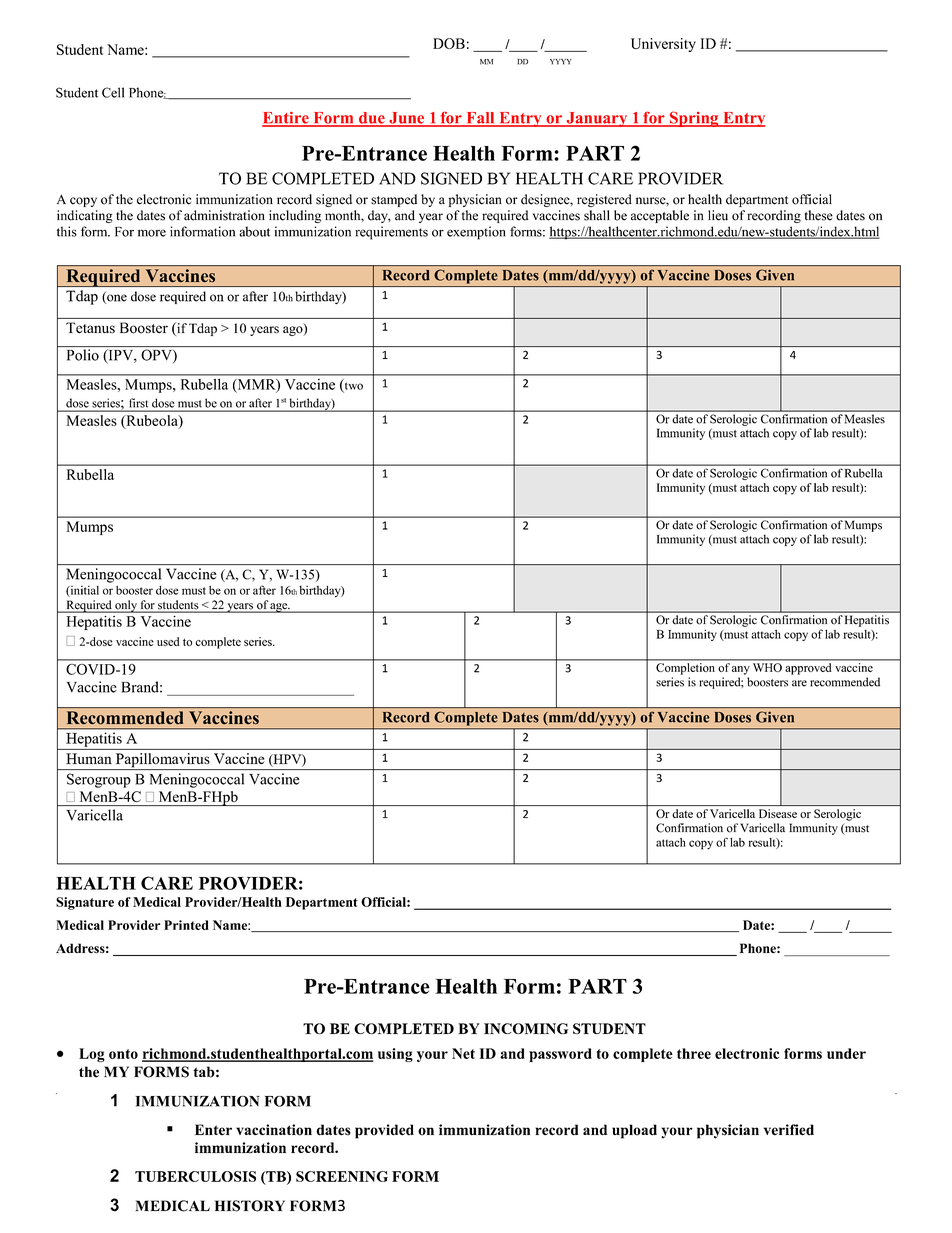 This document has width=952, height=1233. Describe the element at coordinates (767, 667) in the document. I see `WHO` at that location.
